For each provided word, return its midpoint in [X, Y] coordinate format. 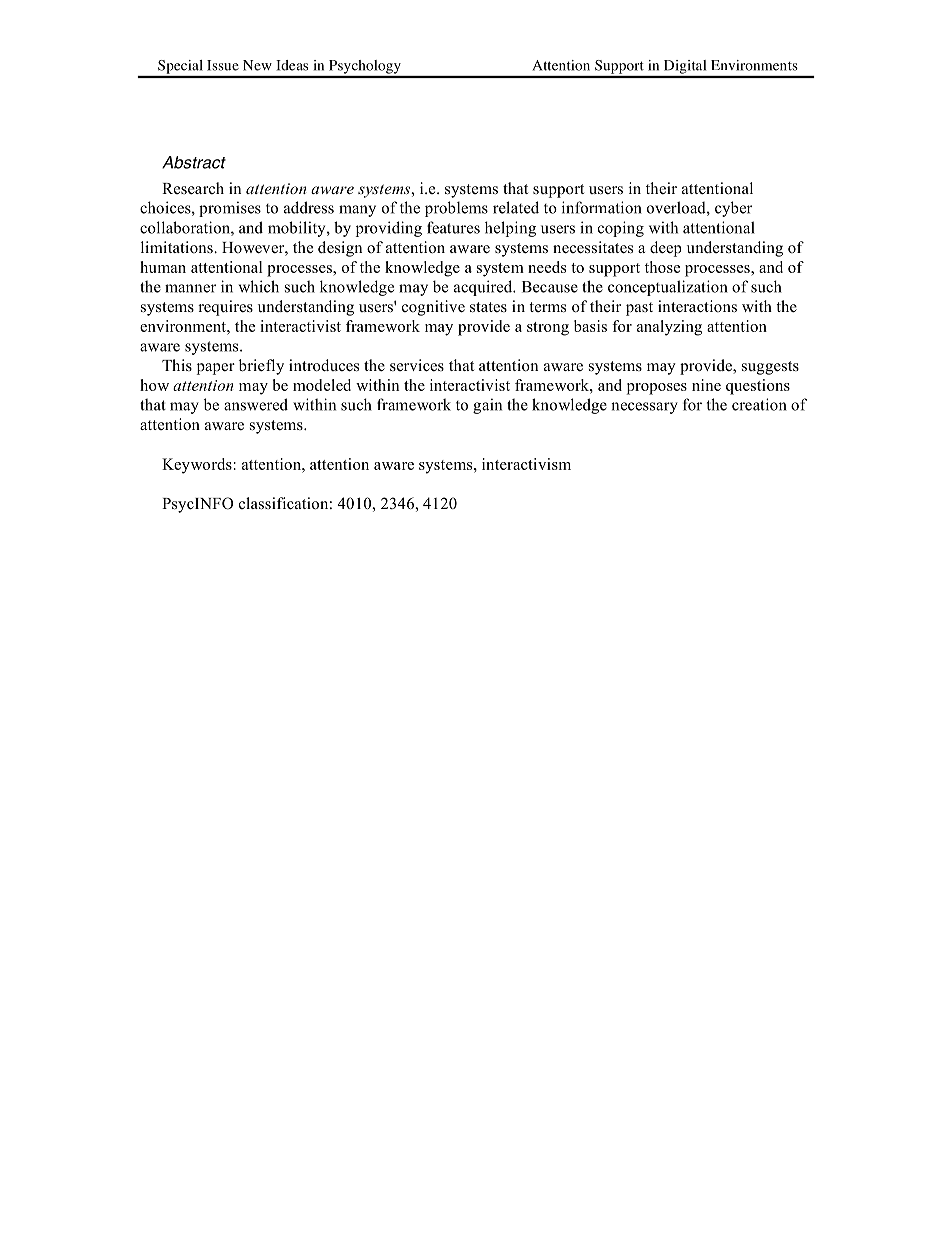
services [417, 365]
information [602, 207]
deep [665, 249]
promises [230, 209]
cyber [733, 209]
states [488, 307]
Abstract [194, 162]
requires [225, 308]
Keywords [197, 466]
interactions [697, 306]
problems [456, 209]
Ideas [292, 65]
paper [216, 369]
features [453, 227]
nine [706, 385]
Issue [223, 65]
